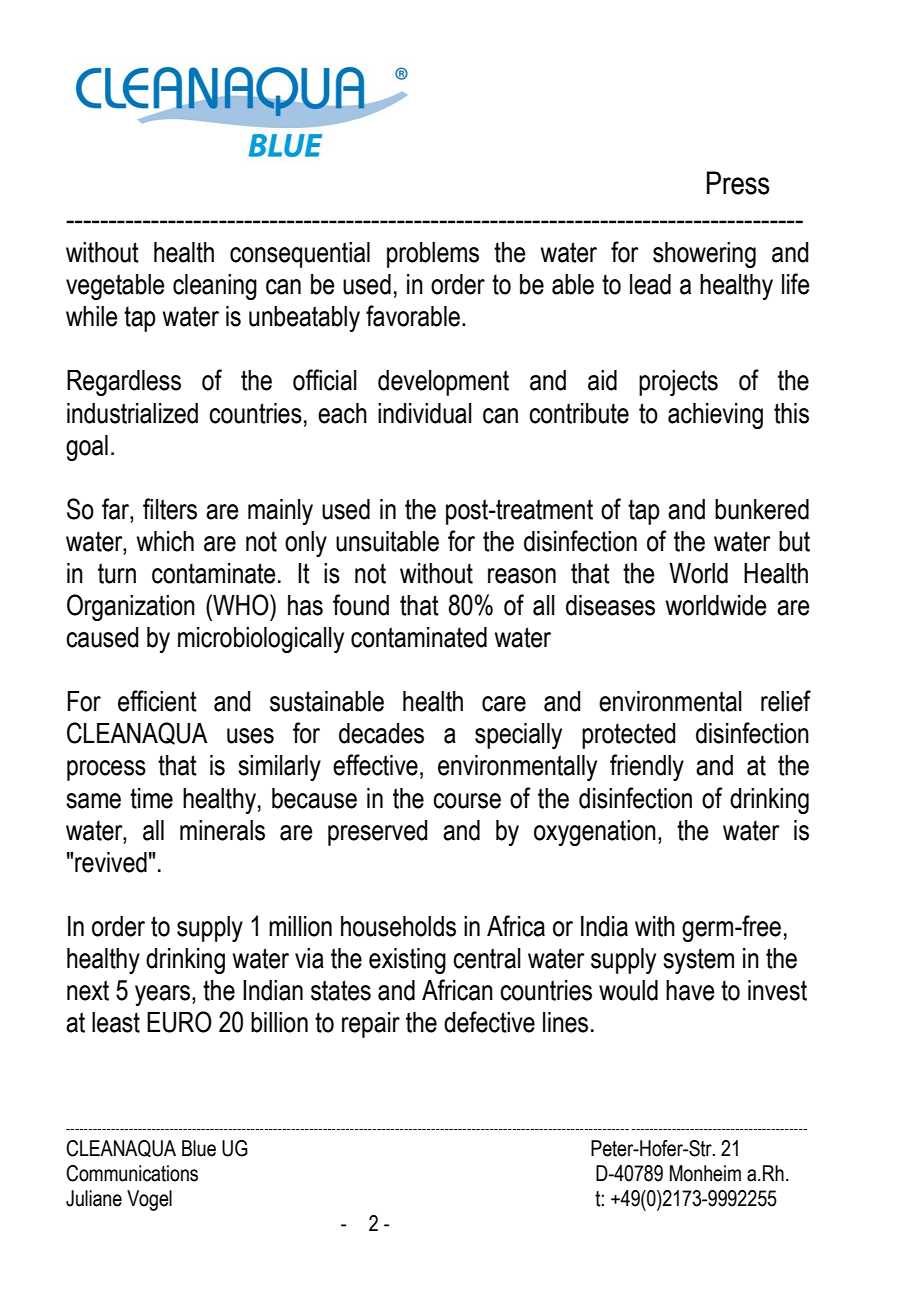  I want to click on have, so click(690, 990).
